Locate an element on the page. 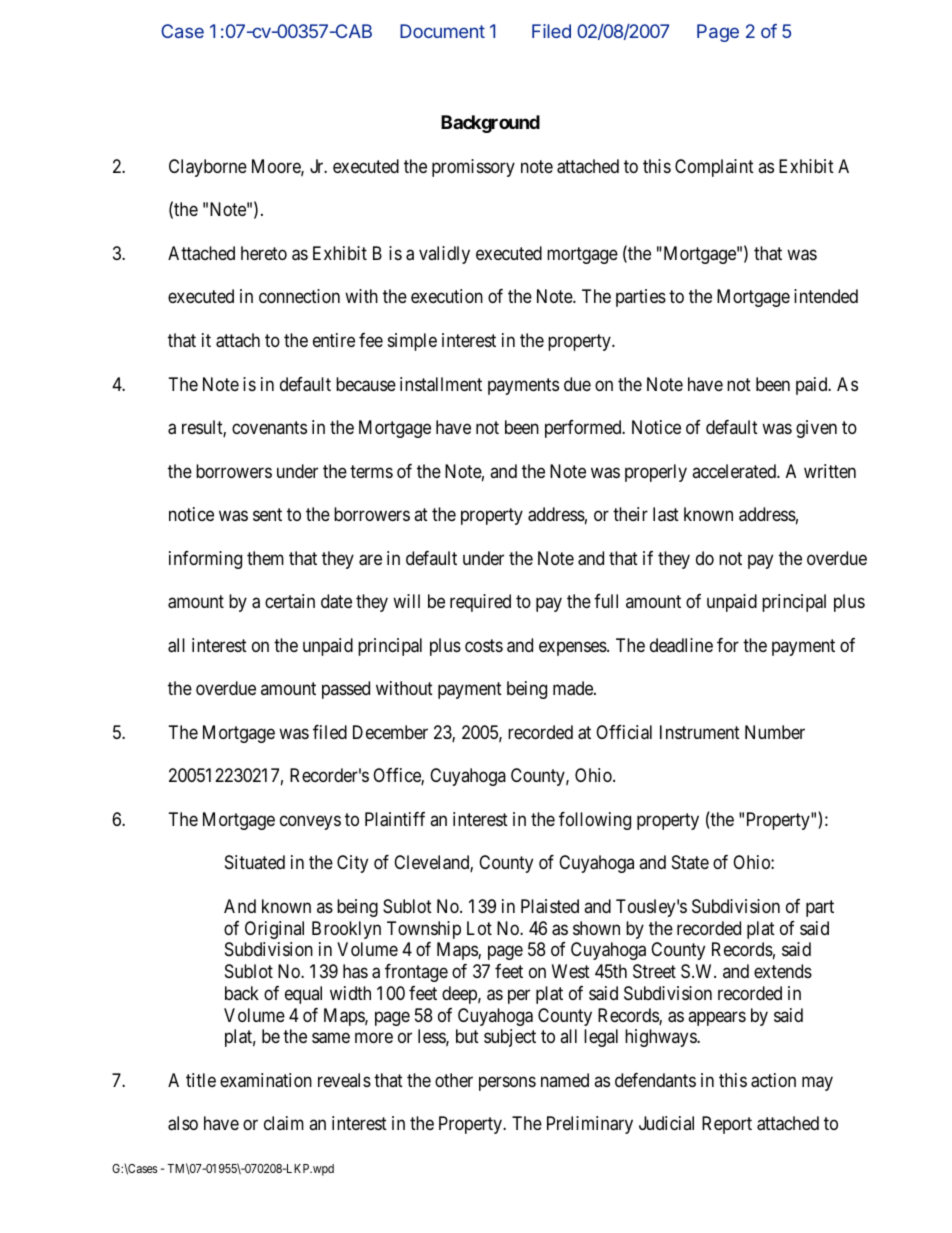 The height and width of the page is (1233, 952). Document is located at coordinates (442, 31).
